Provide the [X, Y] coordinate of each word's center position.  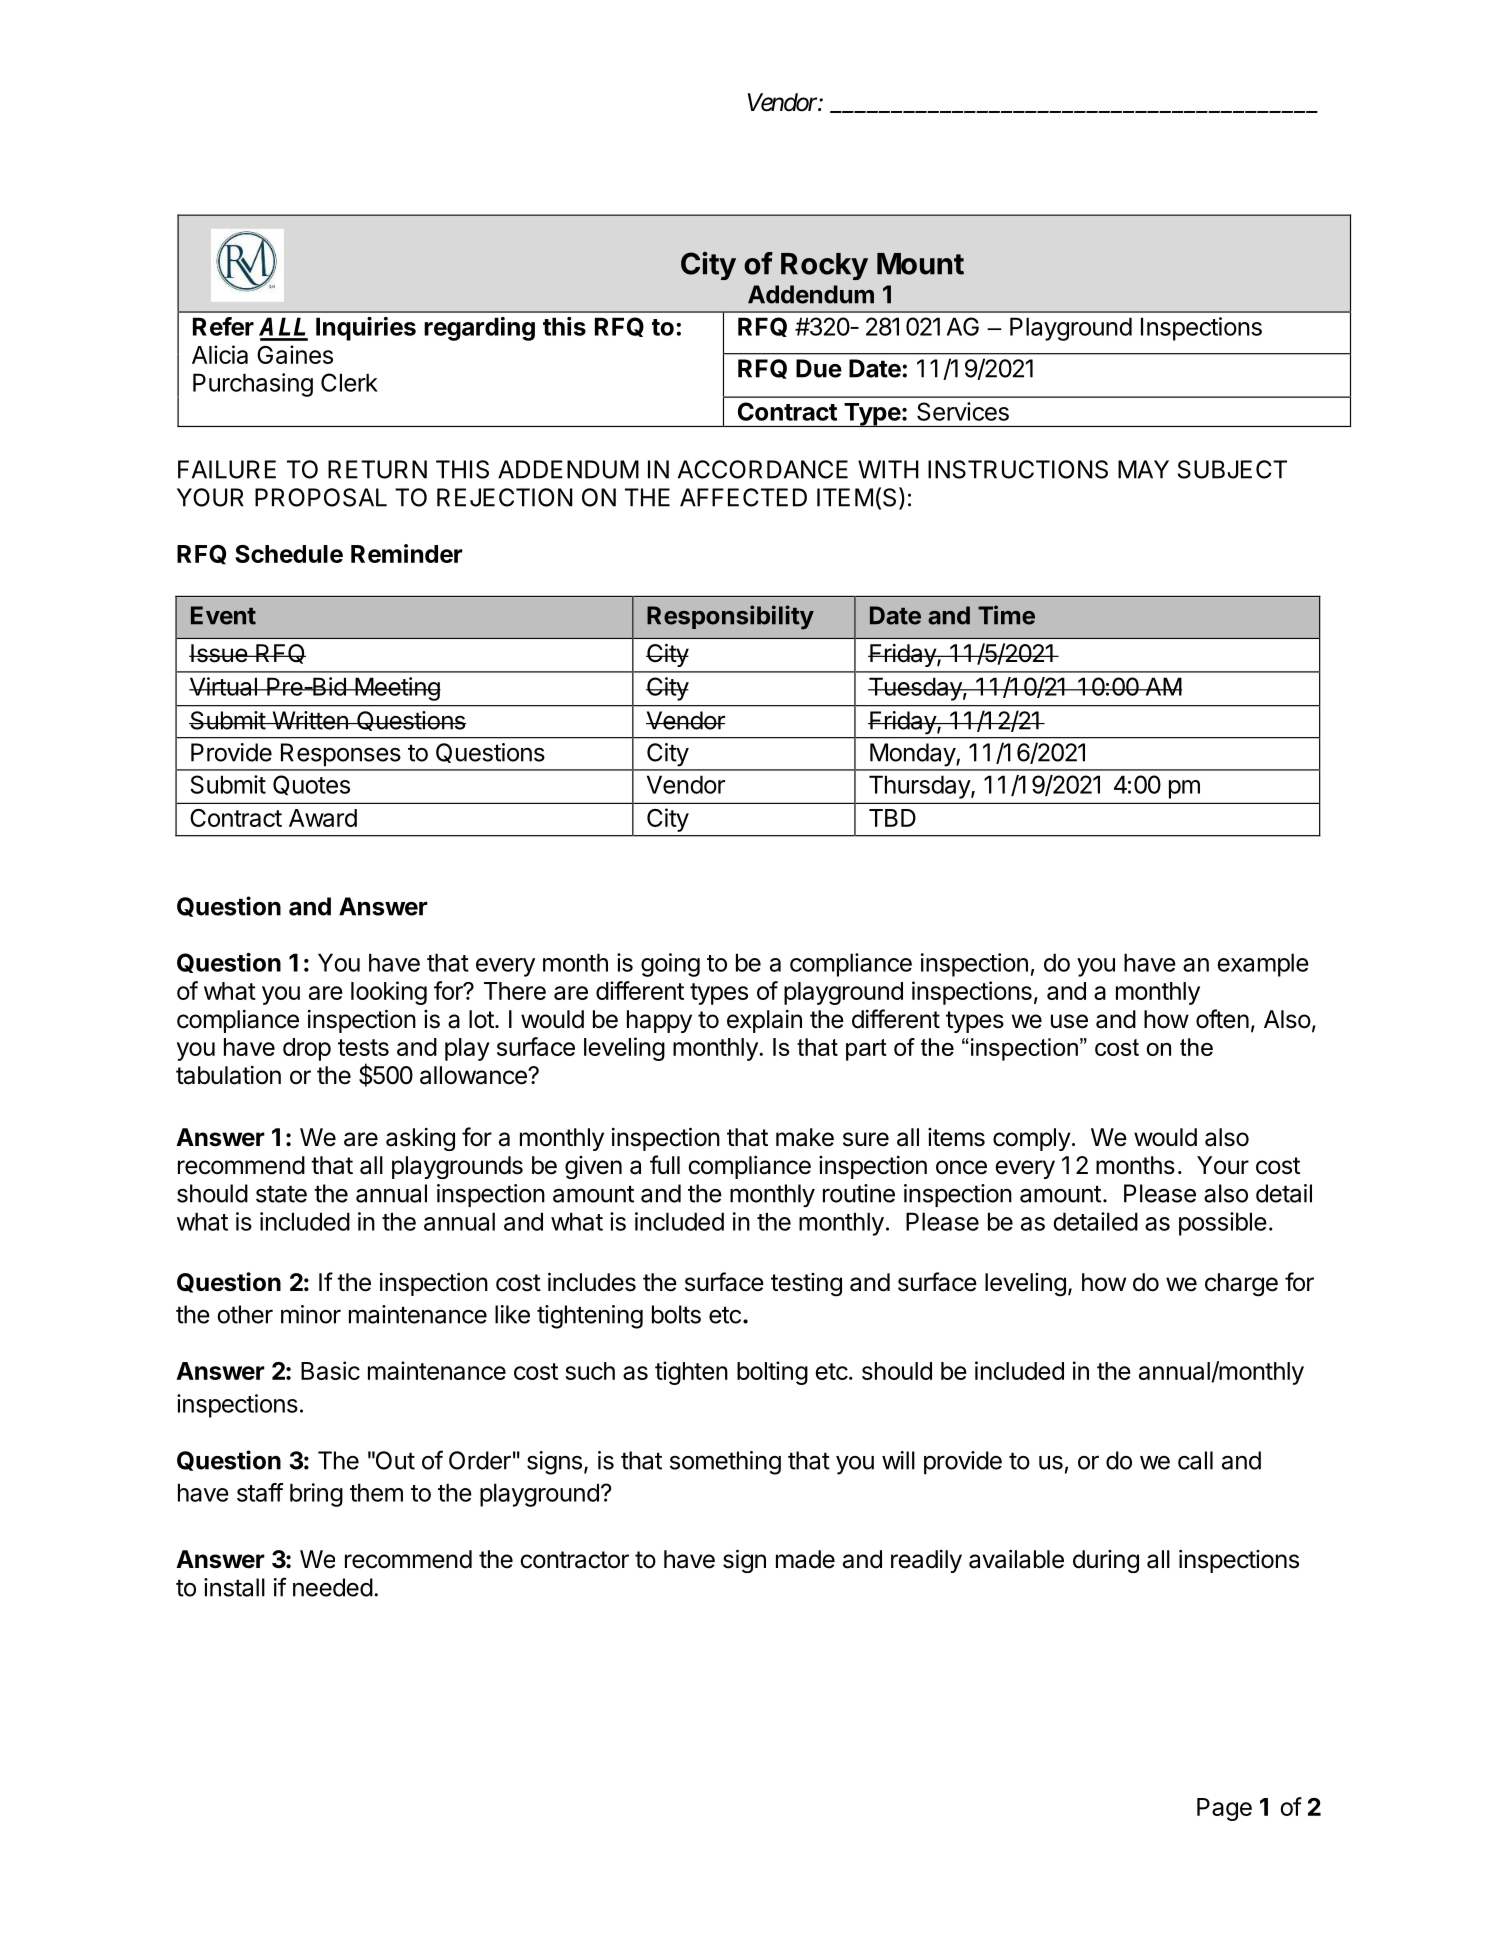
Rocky [824, 266]
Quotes [311, 785]
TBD [892, 818]
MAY [1143, 469]
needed [333, 1587]
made [805, 1559]
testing [806, 1285]
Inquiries [366, 329]
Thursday [920, 787]
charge [1241, 1285]
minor [311, 1314]
